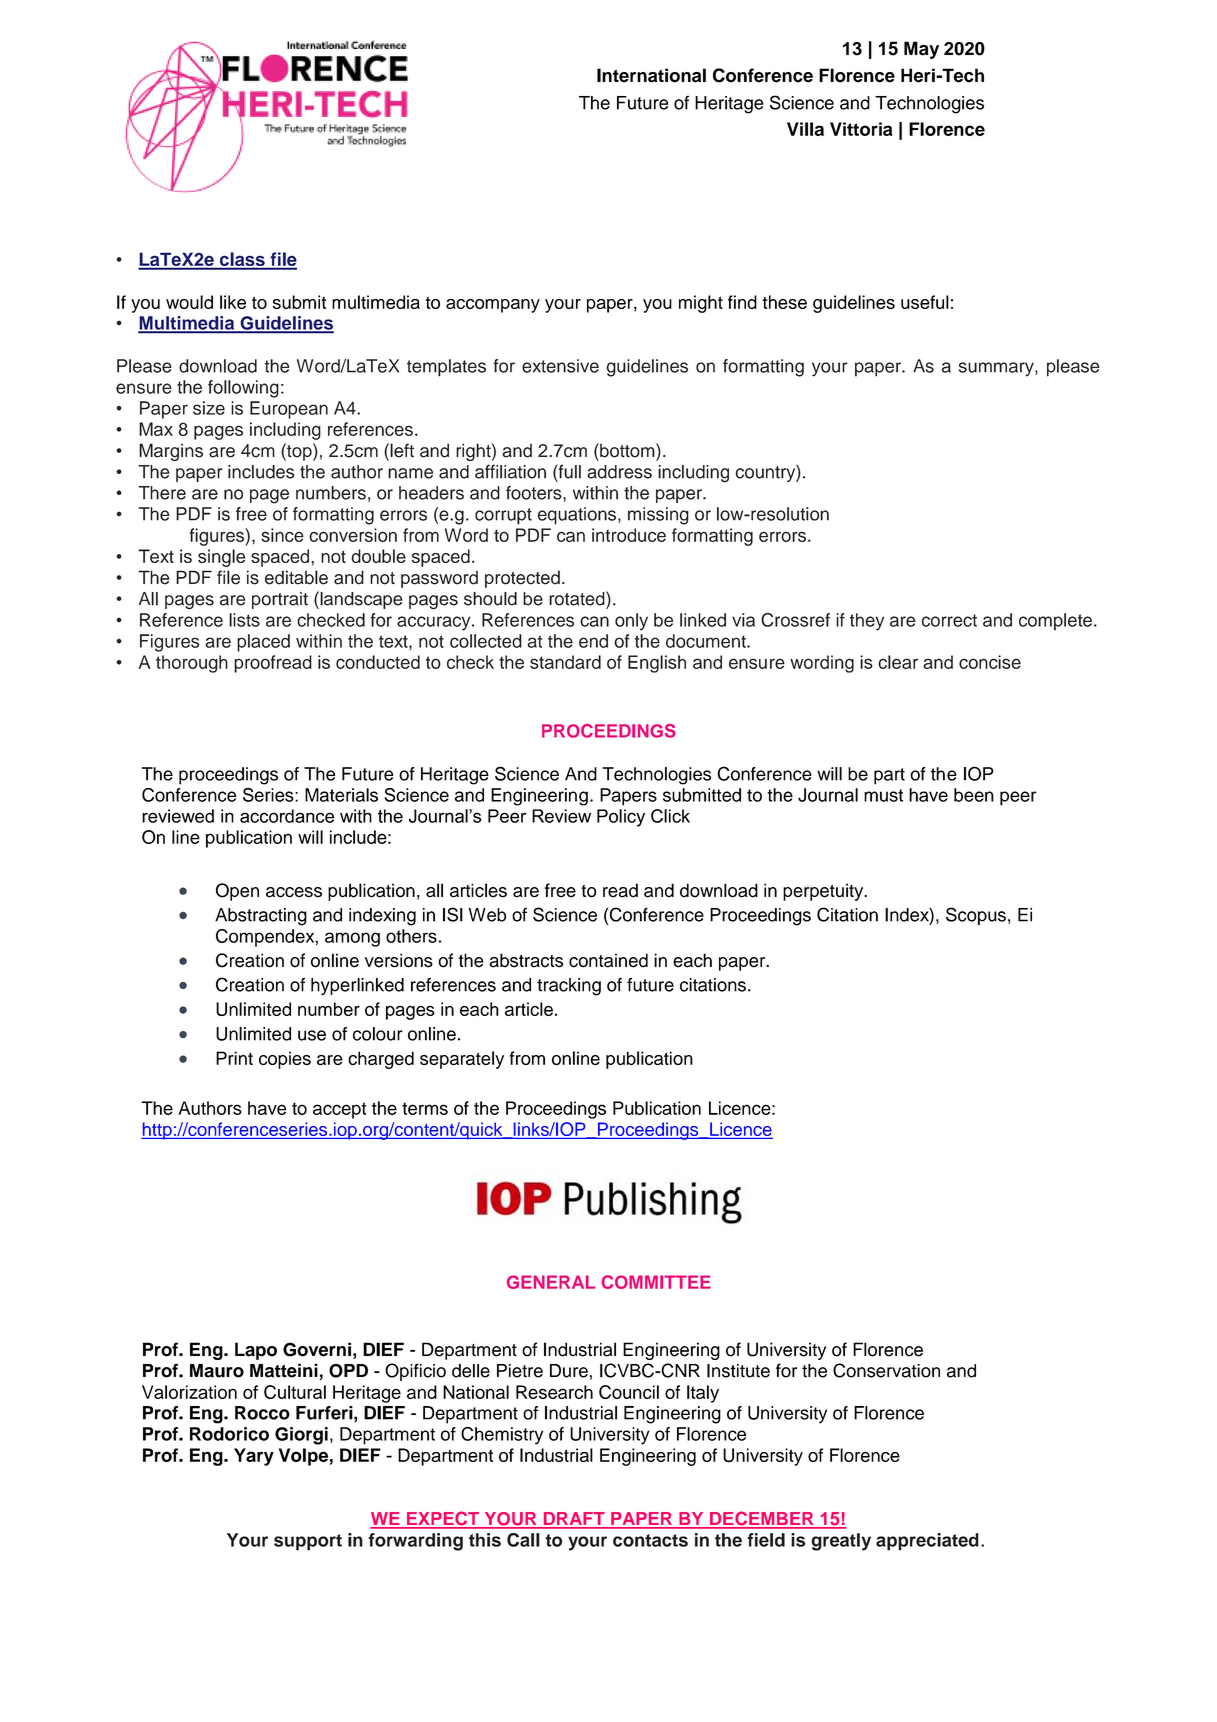 This screenshot has width=1217, height=1722. What do you see at coordinates (921, 50) in the screenshot?
I see `May` at bounding box center [921, 50].
